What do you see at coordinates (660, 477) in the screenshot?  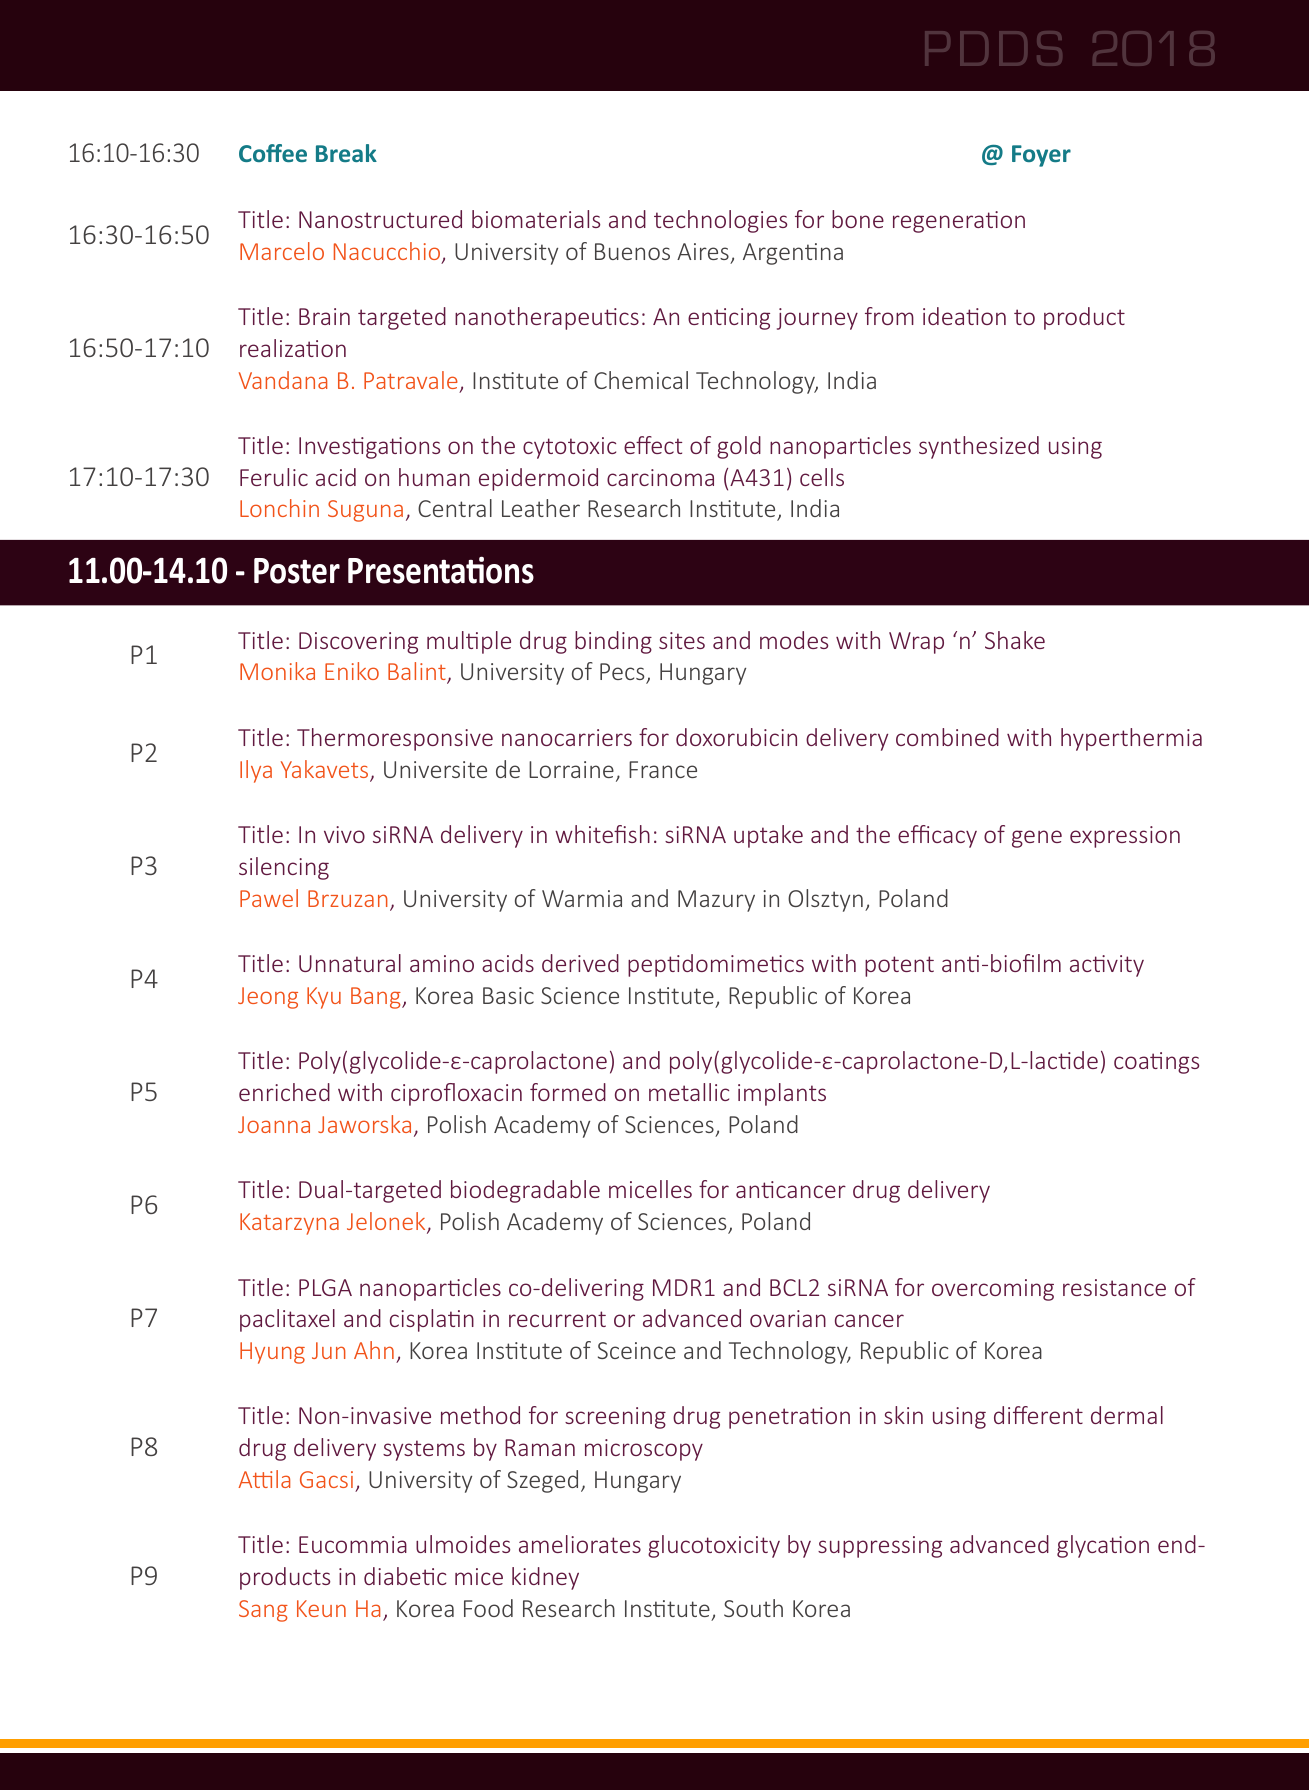 I see `carcinoma` at bounding box center [660, 477].
